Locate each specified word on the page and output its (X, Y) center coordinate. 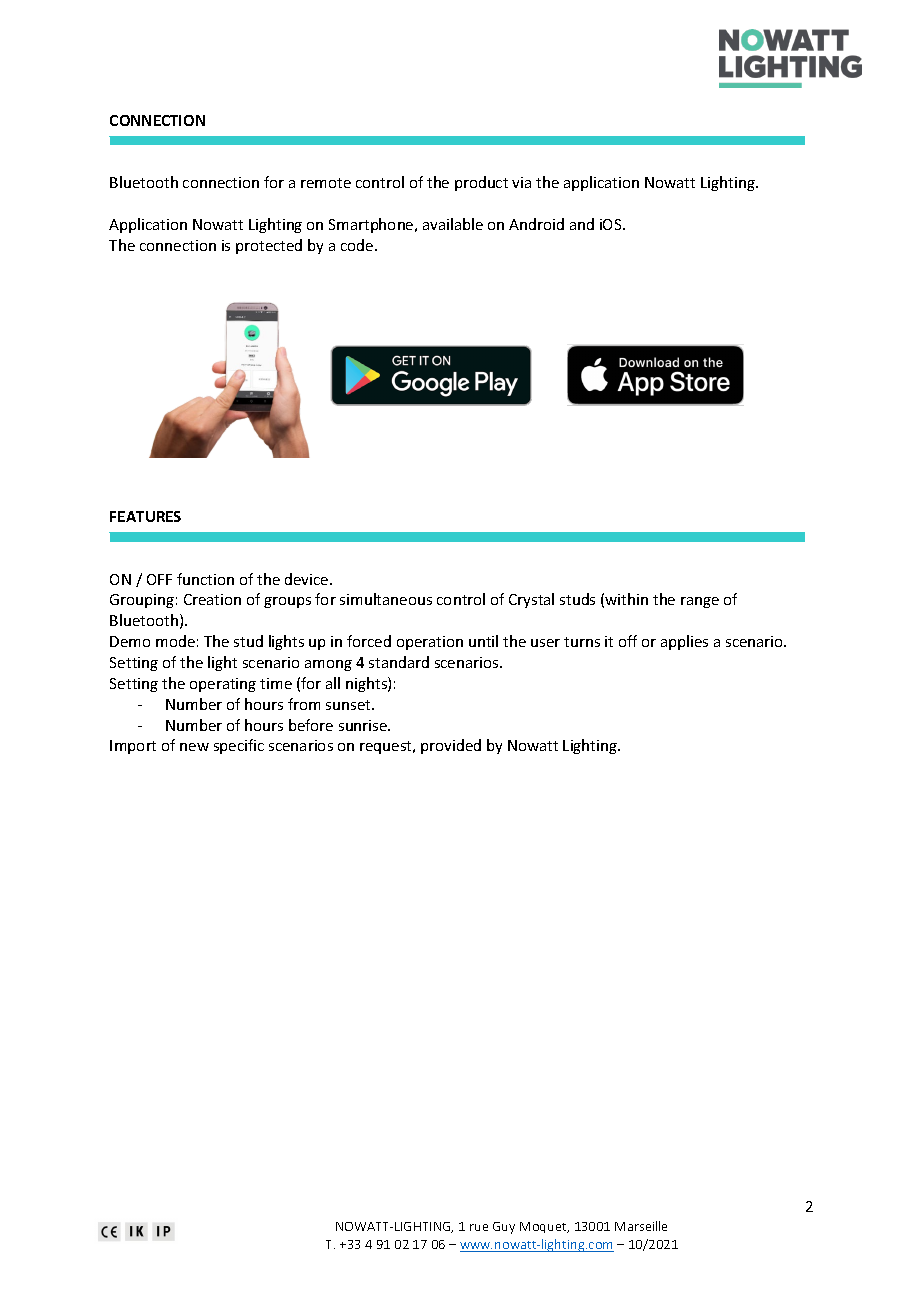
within (626, 599)
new (194, 747)
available (453, 224)
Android (536, 224)
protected (269, 246)
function (205, 579)
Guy (504, 1228)
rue (479, 1227)
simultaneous (386, 599)
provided (451, 746)
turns (582, 642)
